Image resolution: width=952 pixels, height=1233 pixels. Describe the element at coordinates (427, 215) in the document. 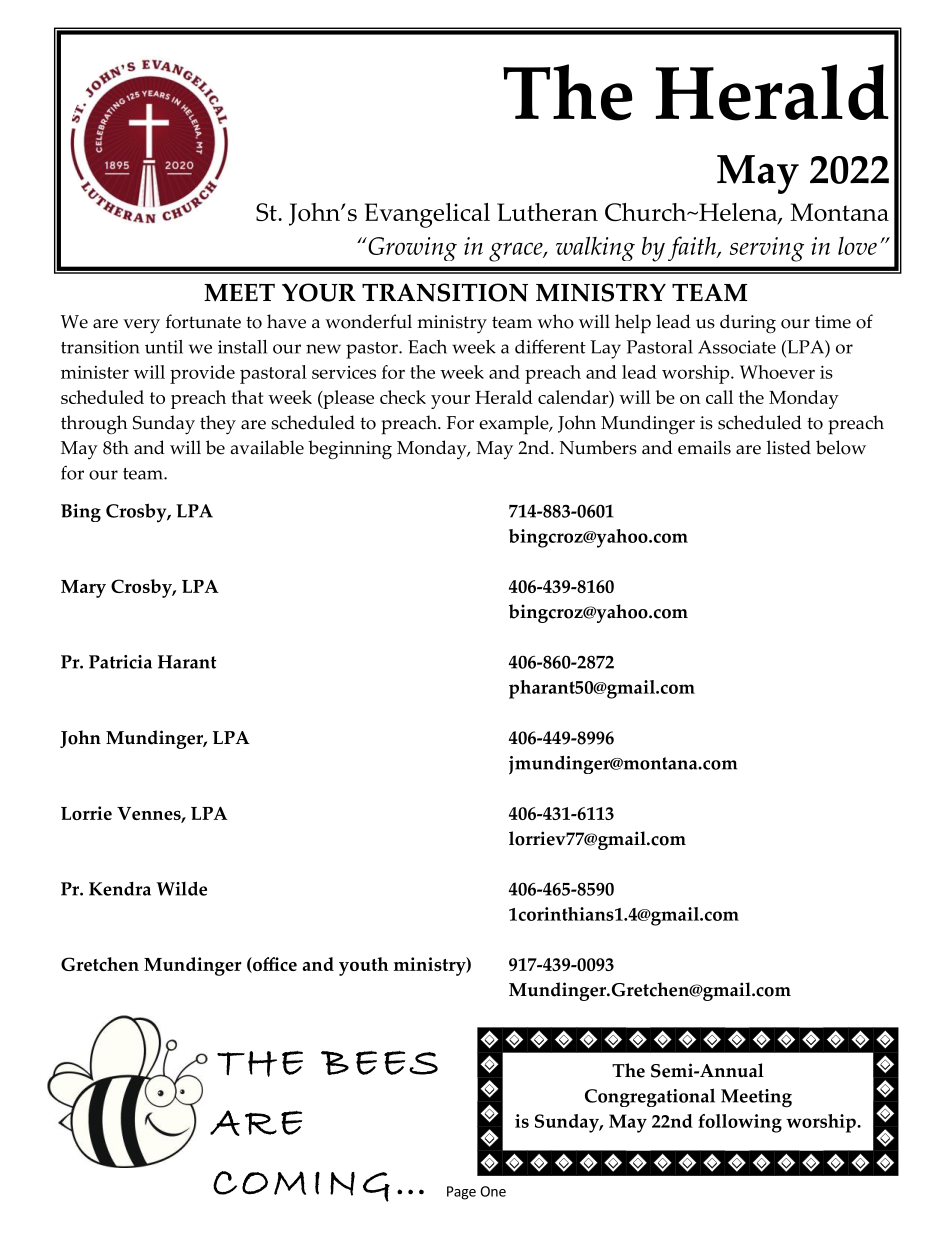

I see `Evangelical` at that location.
